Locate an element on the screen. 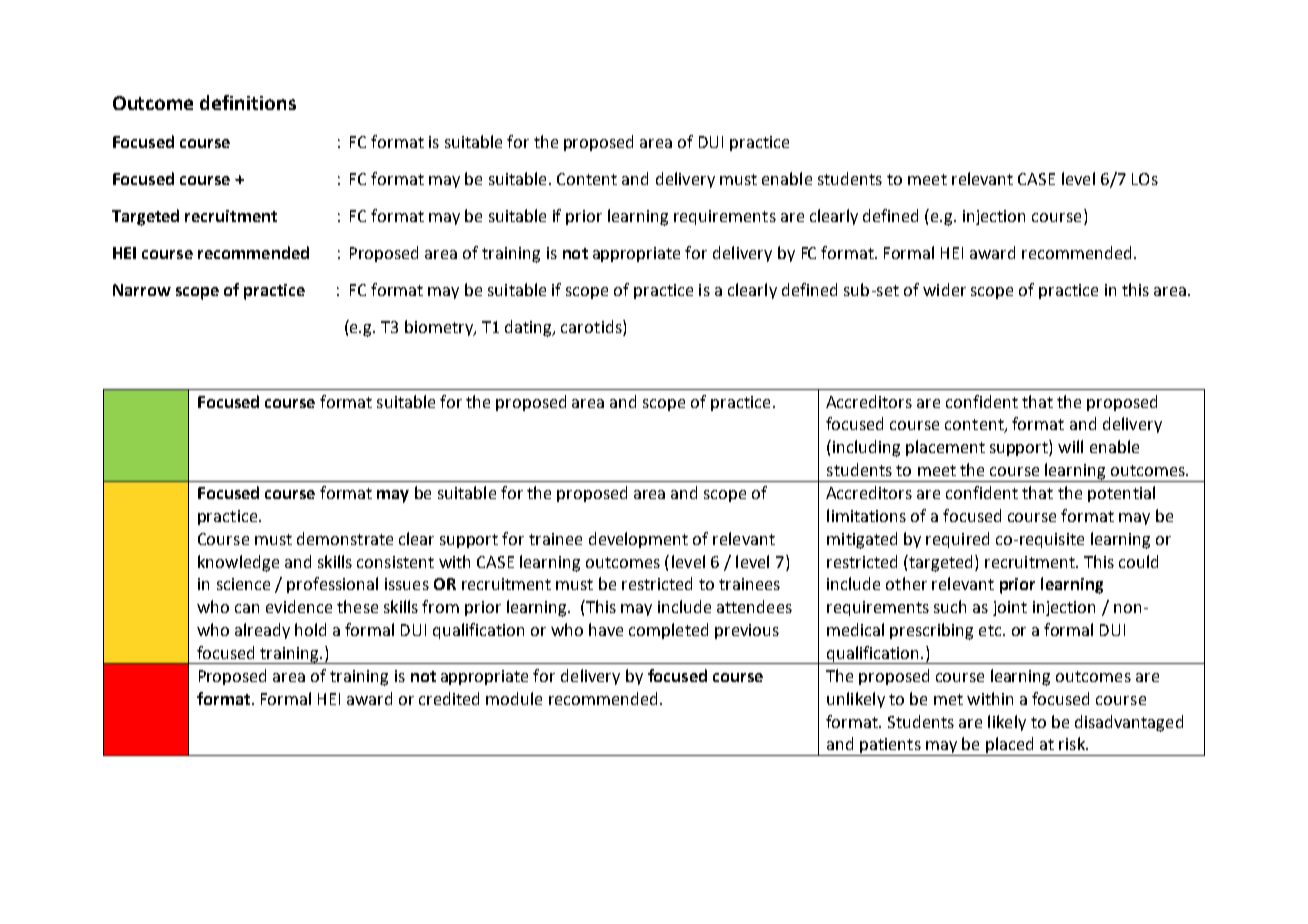 The width and height of the screenshot is (1308, 924). wider is located at coordinates (944, 289).
